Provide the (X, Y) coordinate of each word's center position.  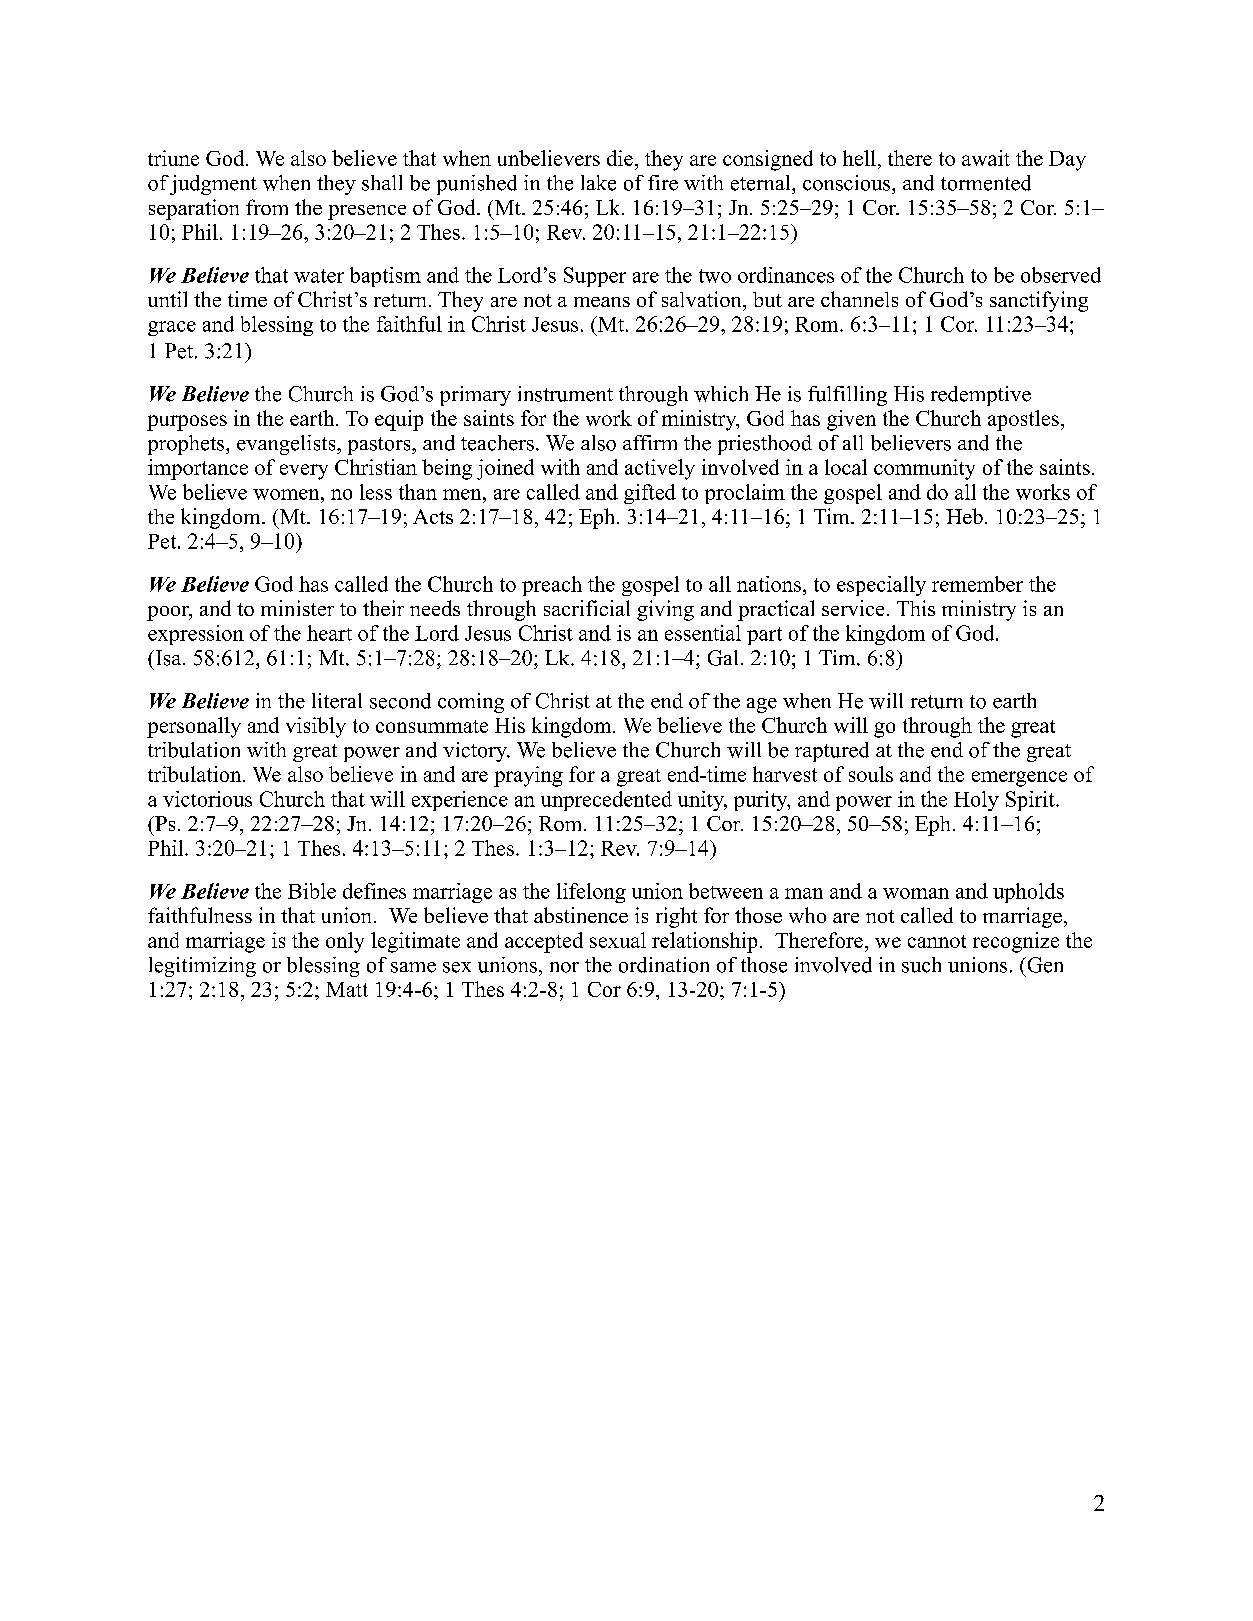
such (921, 965)
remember (977, 584)
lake (598, 183)
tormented (986, 183)
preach (552, 586)
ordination (664, 965)
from (267, 207)
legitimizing (202, 967)
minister (297, 608)
